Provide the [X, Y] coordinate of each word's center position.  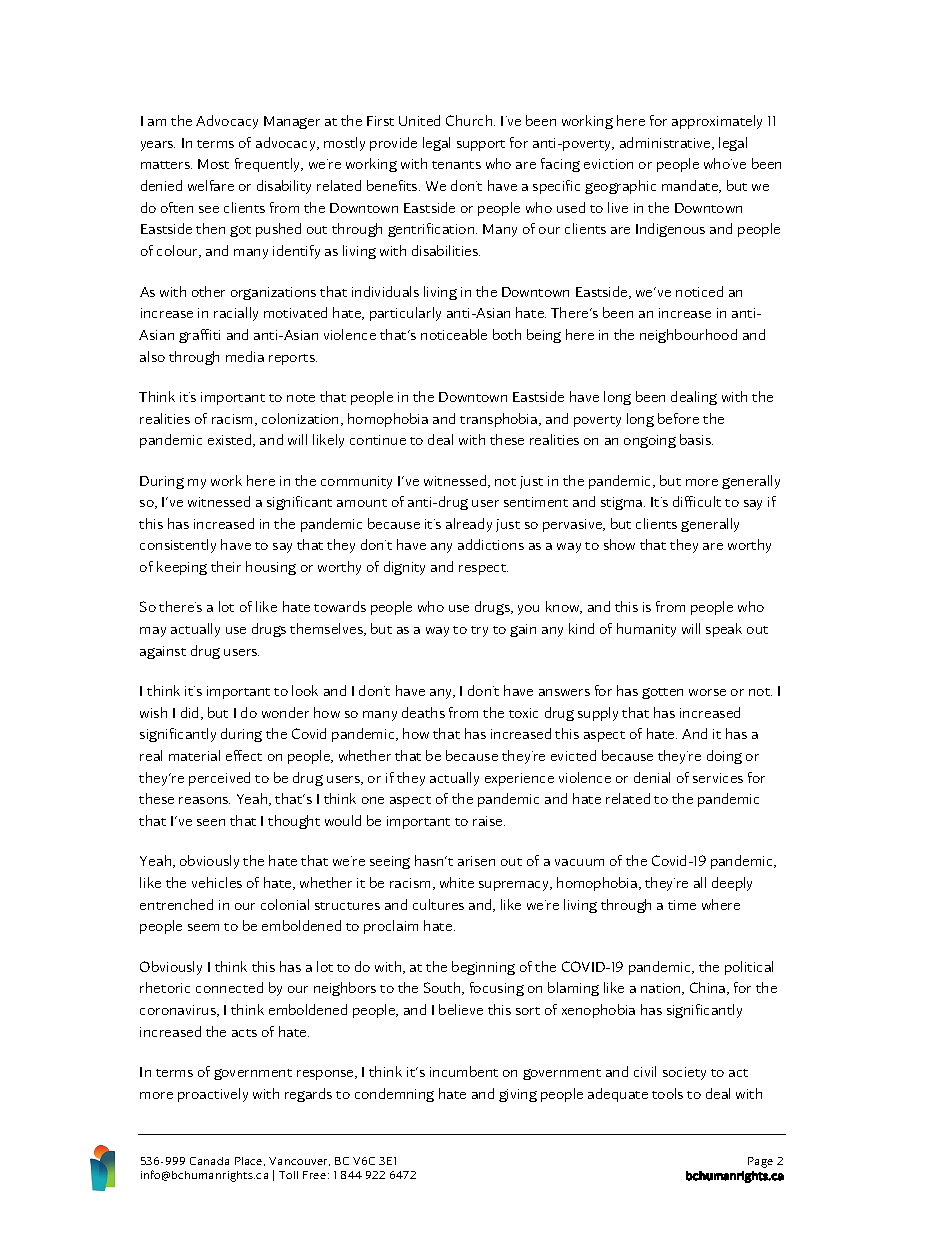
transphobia [498, 420]
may [153, 632]
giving [518, 1095]
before [678, 418]
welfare [211, 185]
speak [724, 630]
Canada [209, 1161]
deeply [732, 884]
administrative [666, 143]
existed [231, 440]
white [457, 882]
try [479, 631]
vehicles [217, 882]
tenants [456, 165]
